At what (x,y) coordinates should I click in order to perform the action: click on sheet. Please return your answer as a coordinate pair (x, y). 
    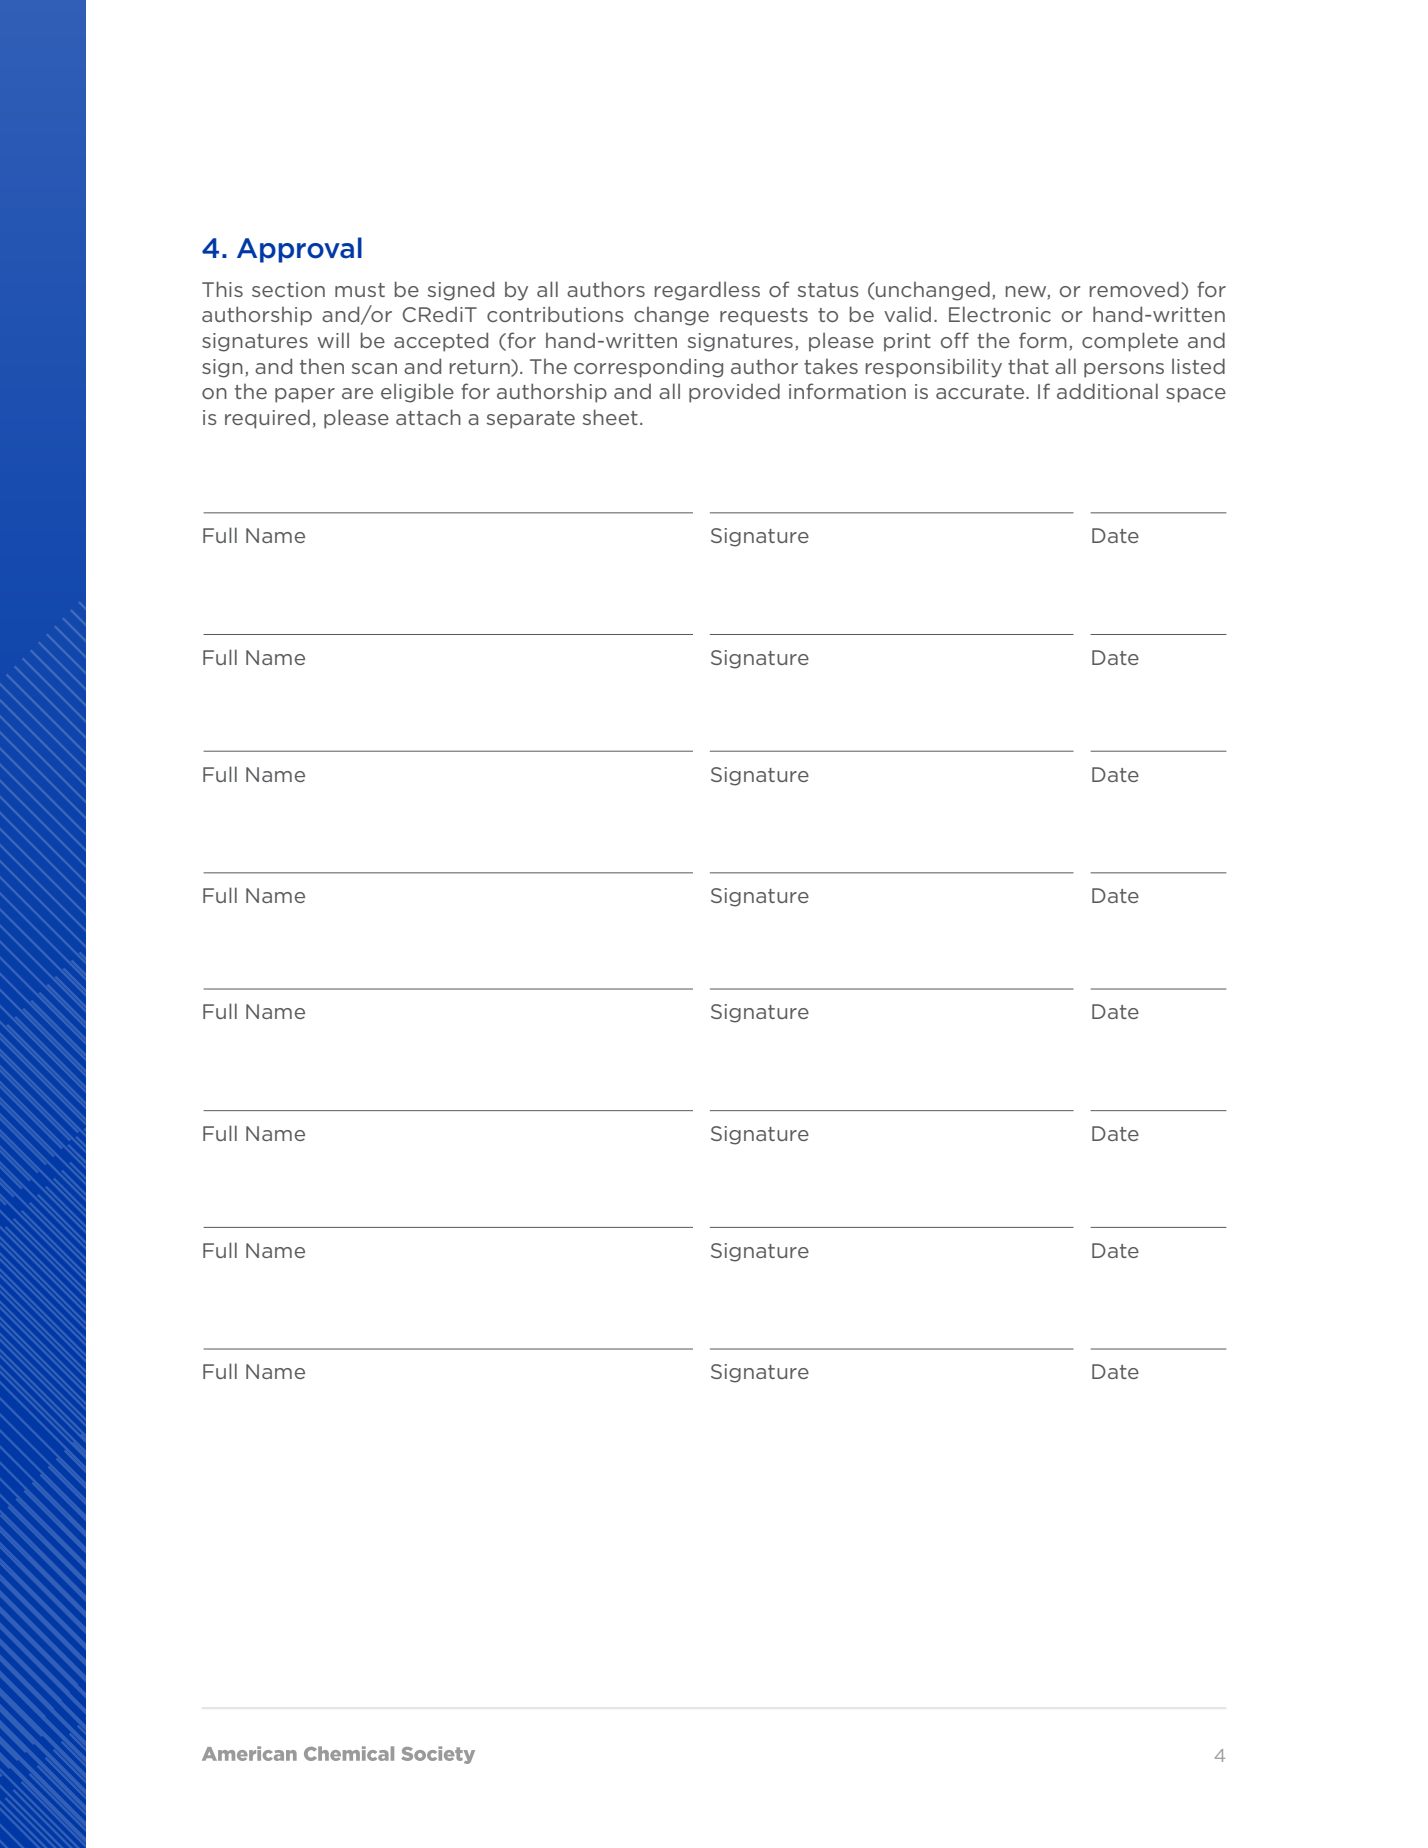
    Looking at the image, I should click on (610, 417).
